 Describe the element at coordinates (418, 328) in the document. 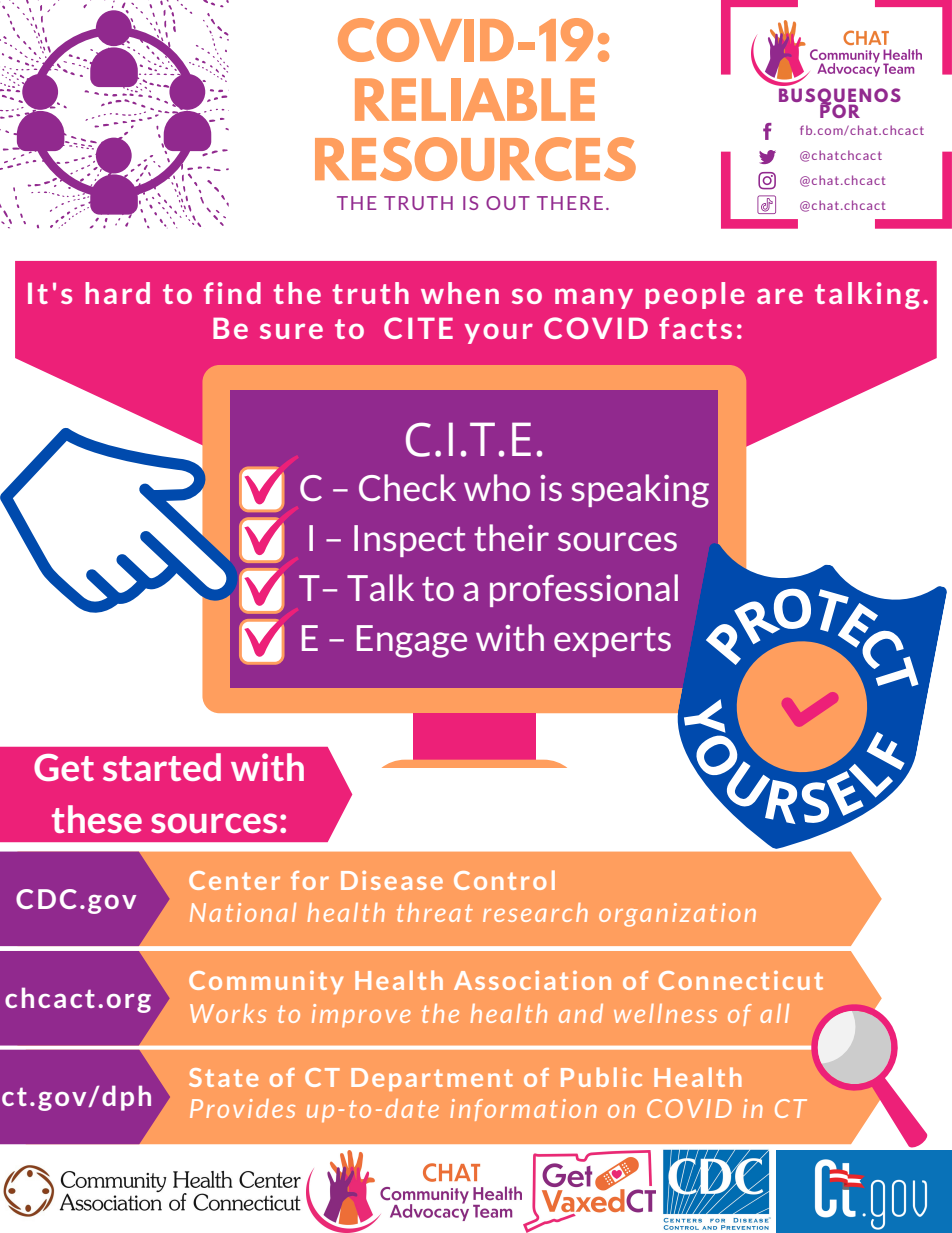

I see `CITE` at that location.
